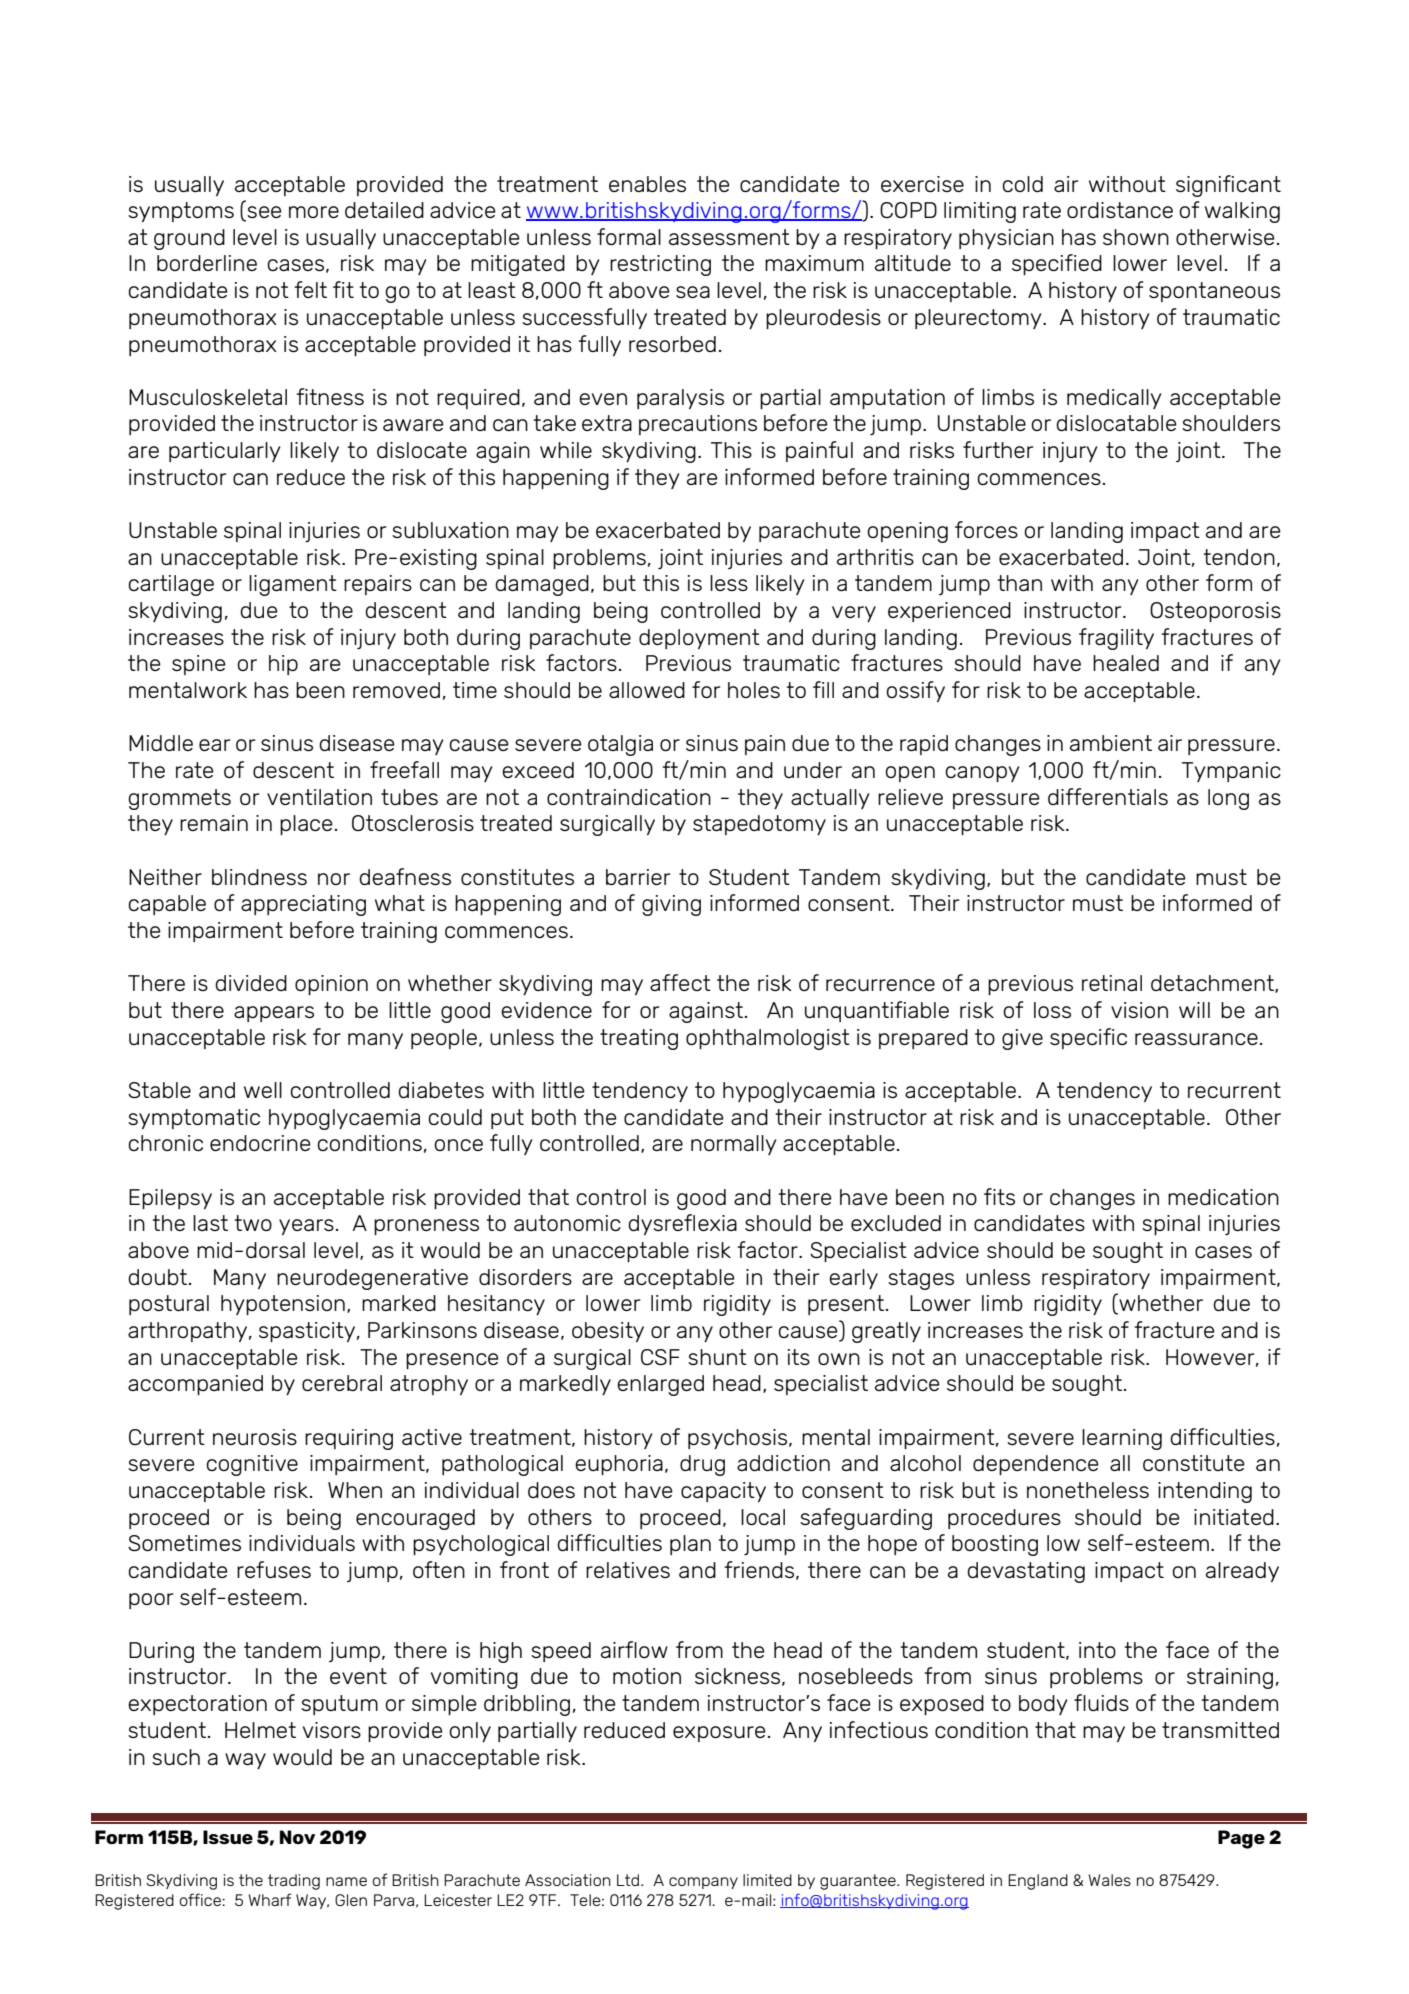  What do you see at coordinates (263, 213) in the image?
I see `see` at bounding box center [263, 213].
